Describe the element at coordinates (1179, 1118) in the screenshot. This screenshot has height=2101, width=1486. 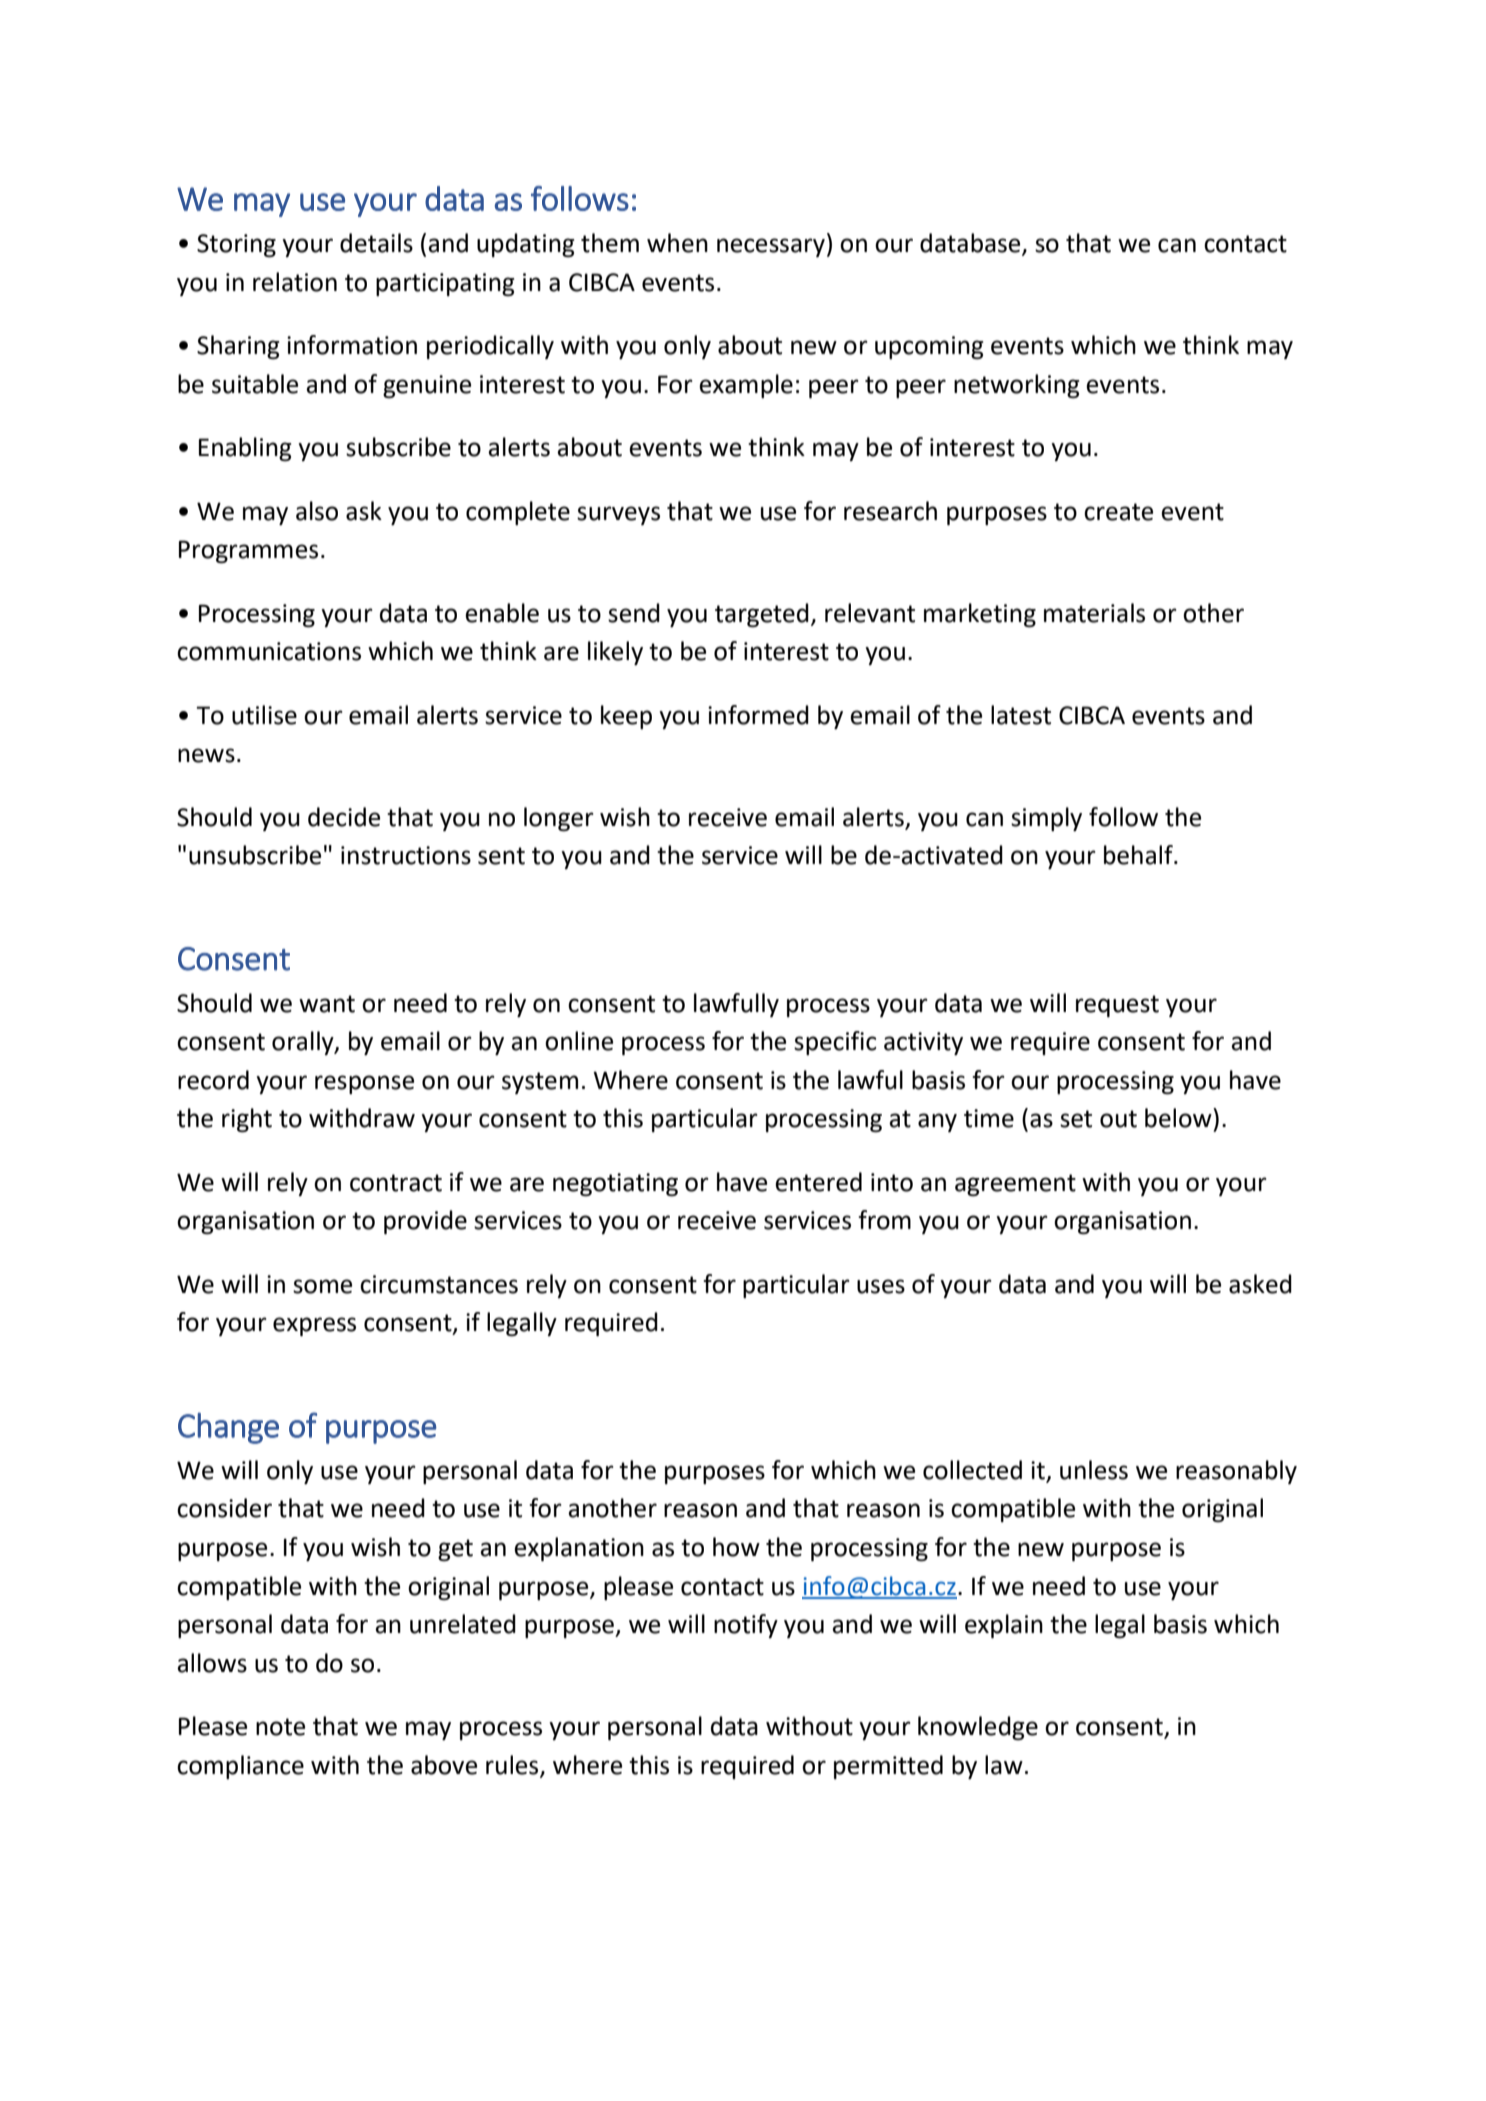
I see `below` at that location.
